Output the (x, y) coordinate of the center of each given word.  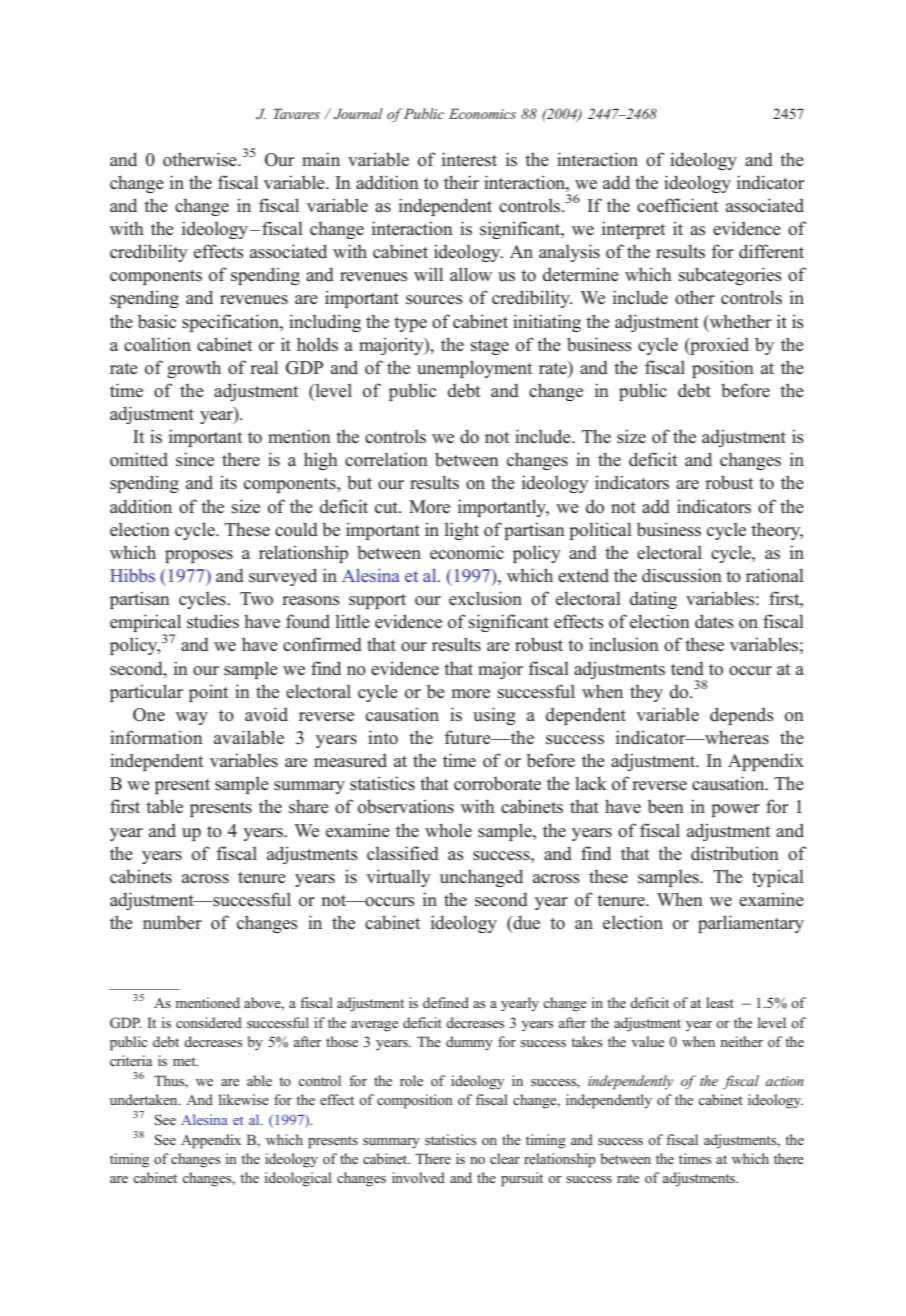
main (321, 159)
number (172, 922)
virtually (398, 878)
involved (418, 1177)
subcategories (730, 276)
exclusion (485, 598)
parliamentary (751, 924)
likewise (244, 1099)
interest (469, 159)
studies (213, 621)
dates (714, 621)
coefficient (677, 205)
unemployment (474, 369)
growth (194, 369)
